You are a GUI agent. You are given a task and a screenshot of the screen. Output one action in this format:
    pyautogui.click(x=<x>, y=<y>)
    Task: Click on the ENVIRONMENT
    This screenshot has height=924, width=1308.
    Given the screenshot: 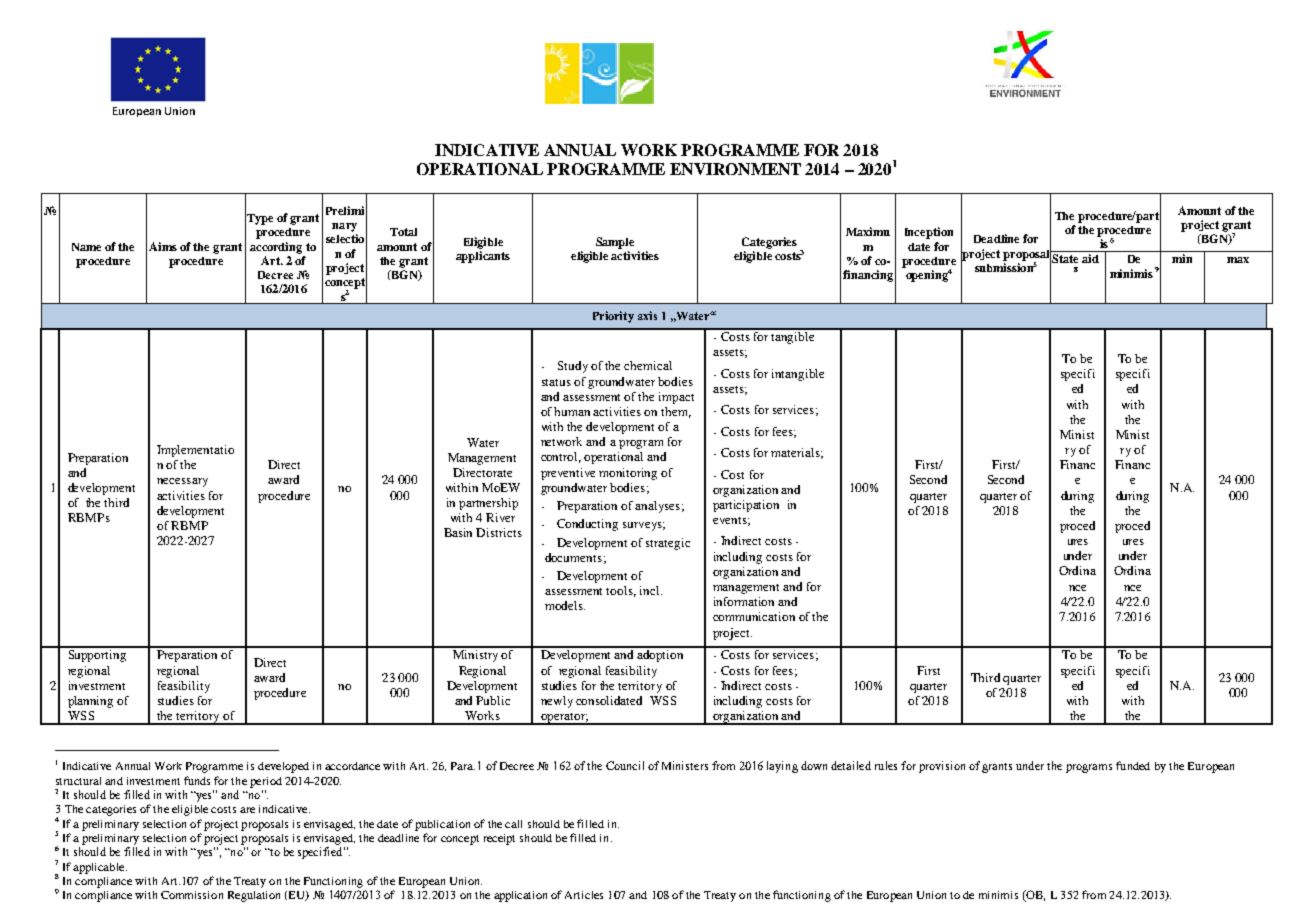 What is the action you would take?
    pyautogui.click(x=735, y=169)
